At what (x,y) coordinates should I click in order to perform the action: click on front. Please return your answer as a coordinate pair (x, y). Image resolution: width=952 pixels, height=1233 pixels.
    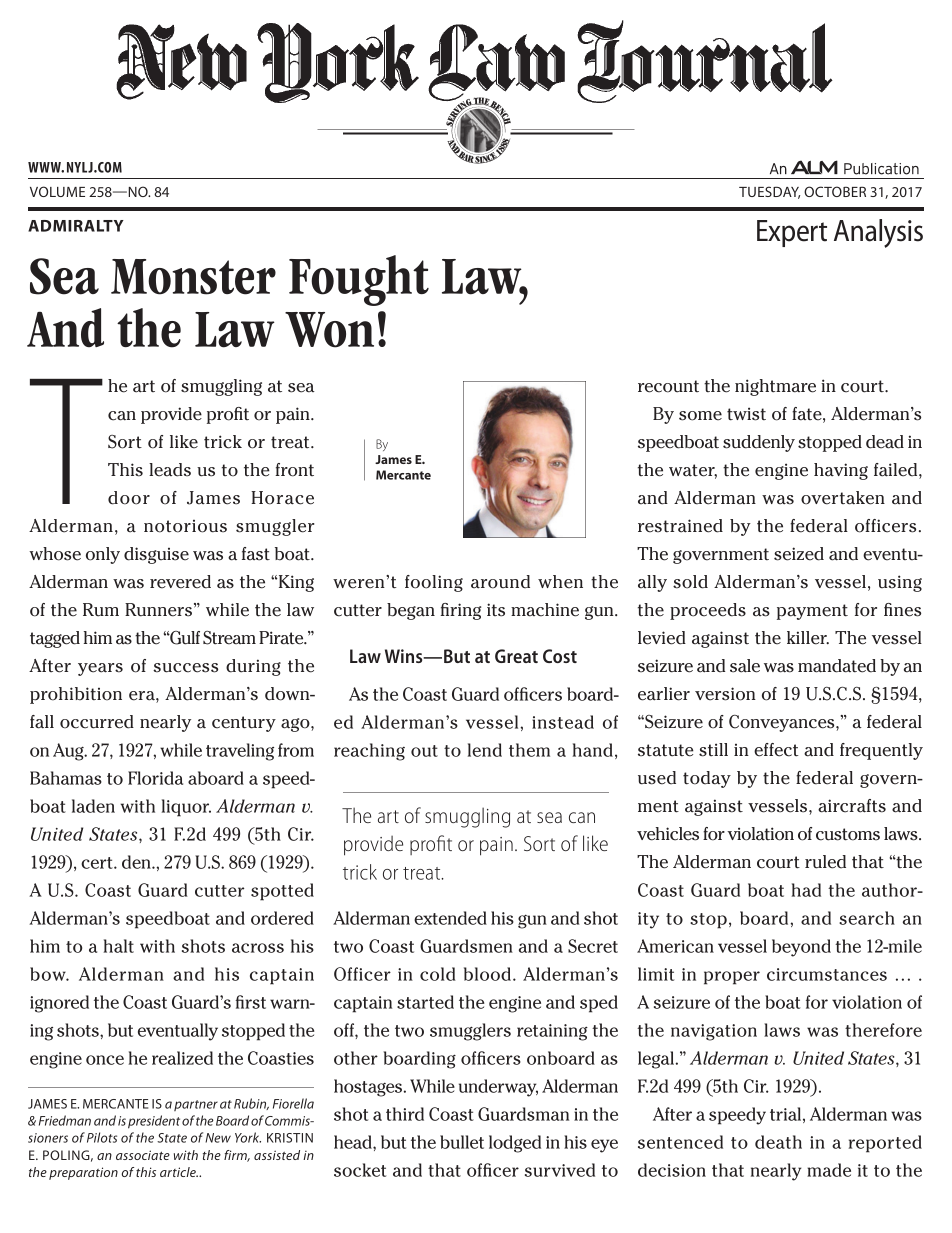
    Looking at the image, I should click on (294, 470).
